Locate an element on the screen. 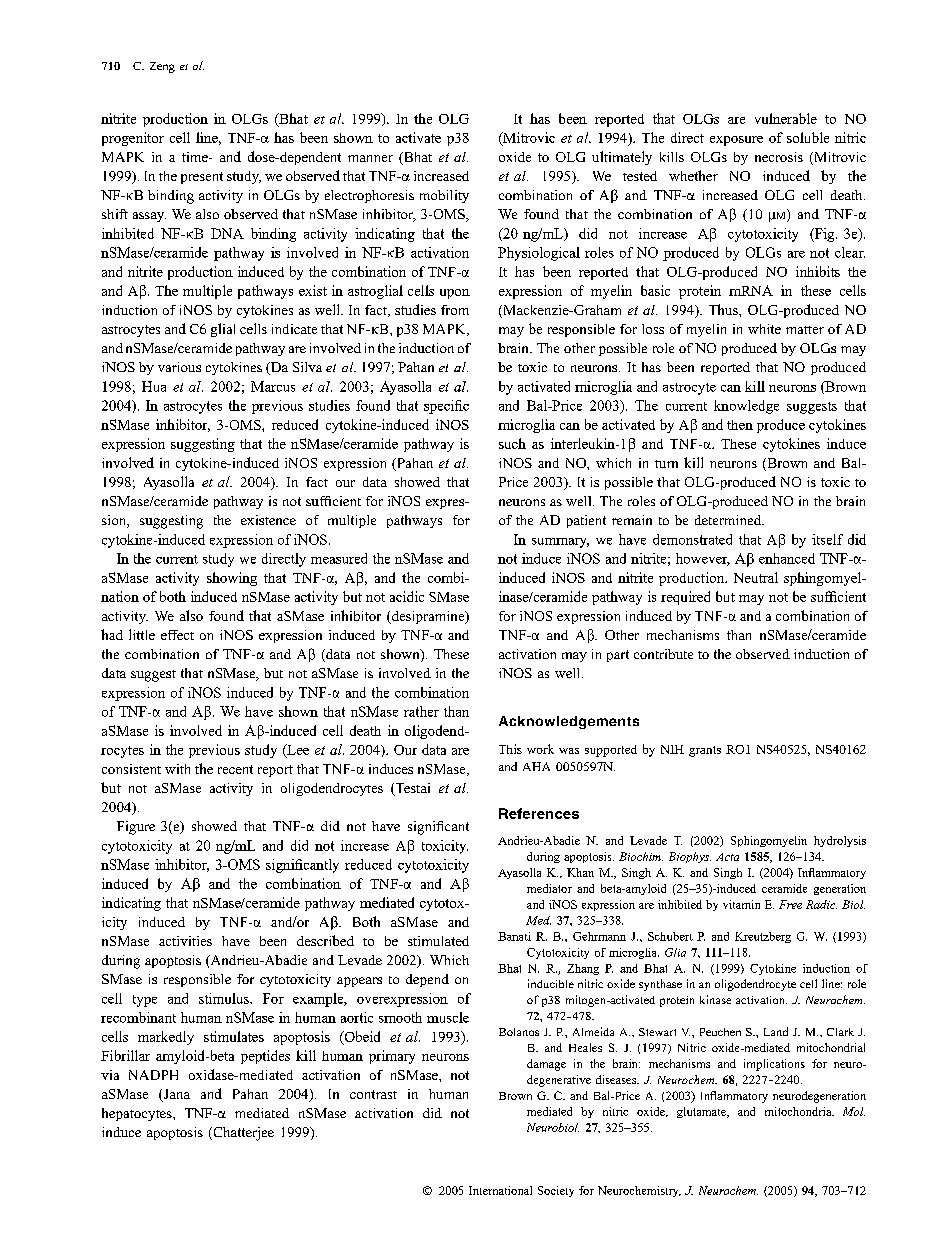  mediator is located at coordinates (549, 888).
